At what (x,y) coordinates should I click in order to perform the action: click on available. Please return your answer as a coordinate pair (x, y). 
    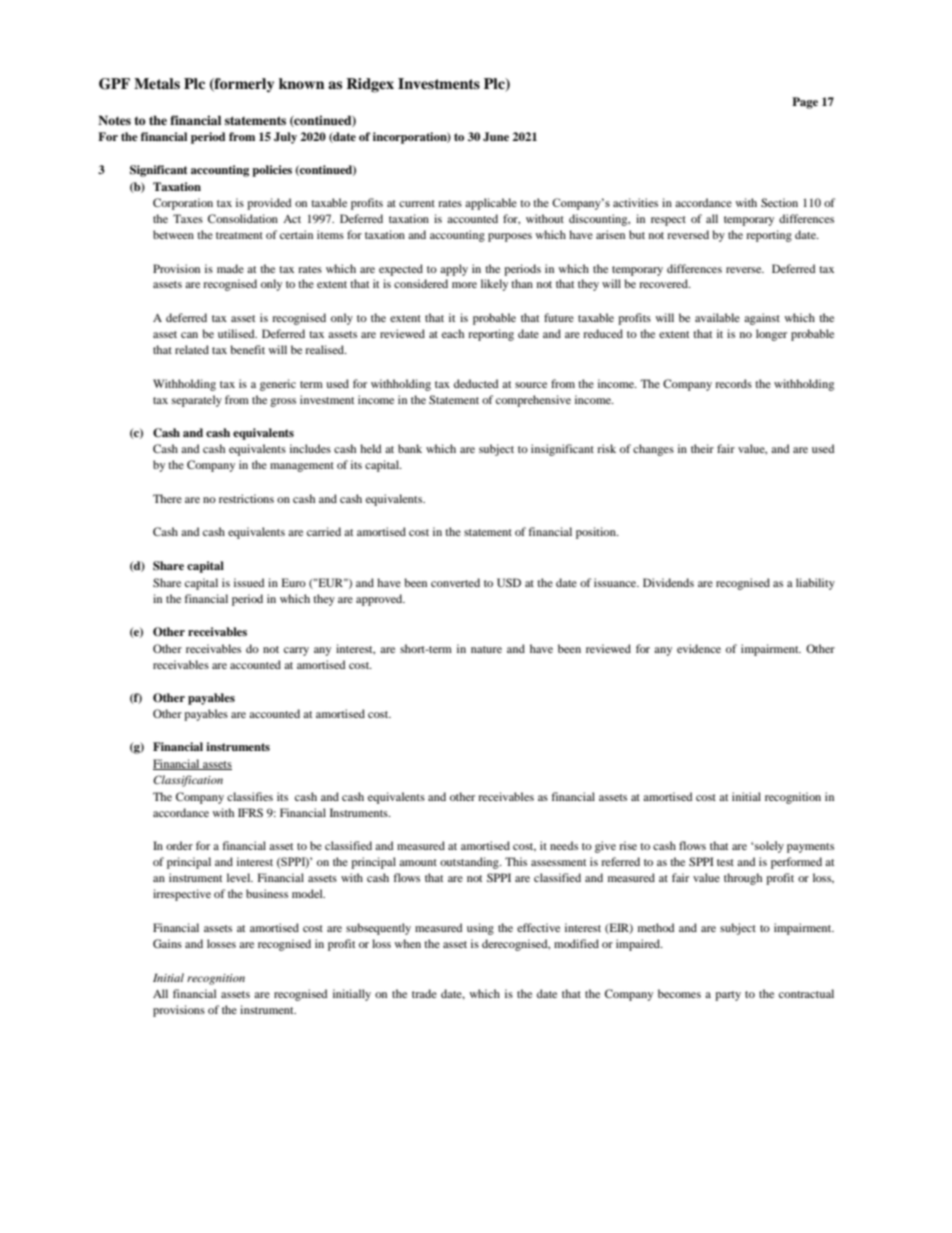
    Looking at the image, I should click on (717, 317).
